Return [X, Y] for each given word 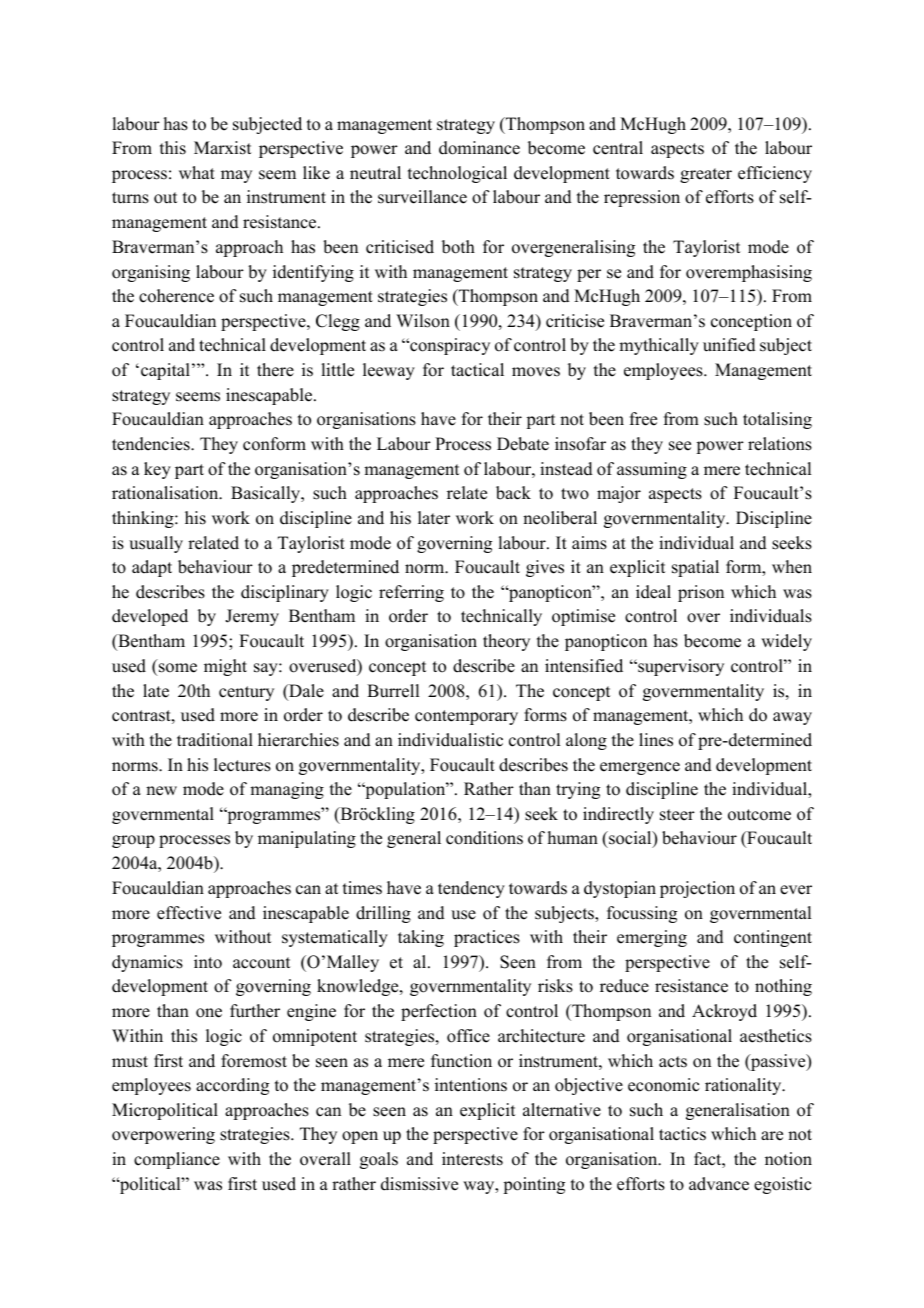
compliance [177, 1160]
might [225, 667]
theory [506, 642]
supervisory [680, 667]
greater [706, 175]
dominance [479, 148]
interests [472, 1159]
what [197, 172]
